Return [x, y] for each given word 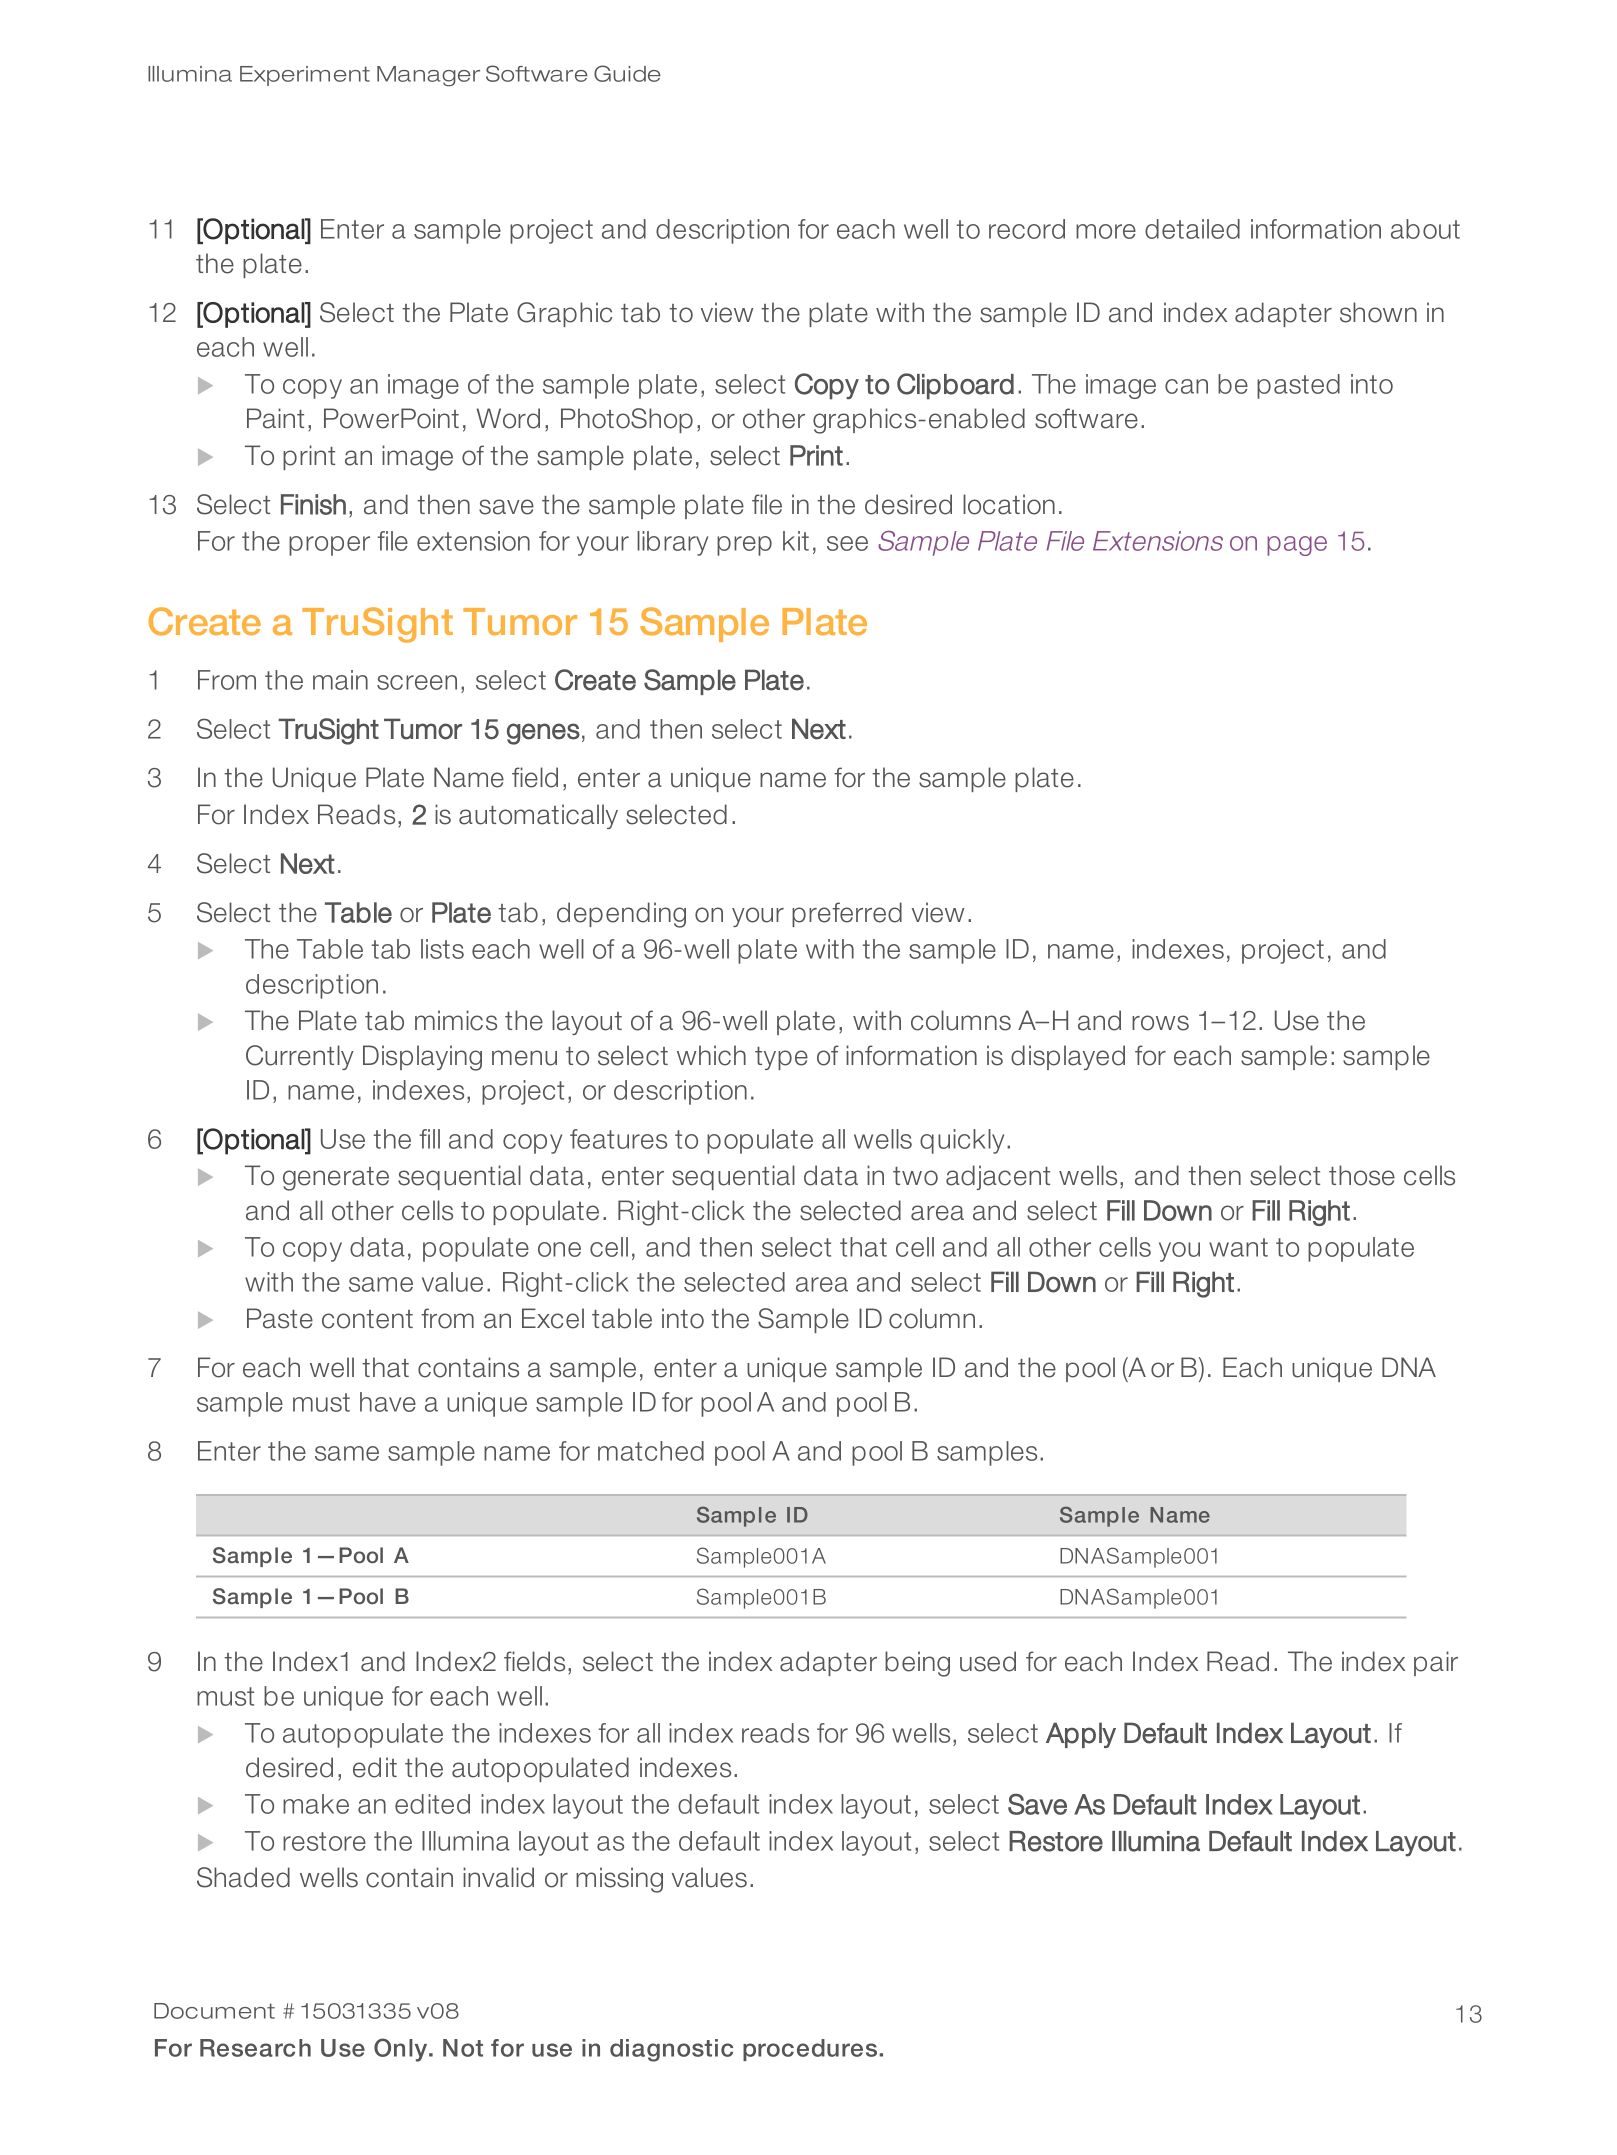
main [340, 680]
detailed [1192, 229]
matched [651, 1451]
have [388, 1402]
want [1238, 1247]
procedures [811, 2050]
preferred [847, 914]
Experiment [305, 76]
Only [402, 2050]
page [1297, 546]
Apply [1081, 1735]
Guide [627, 73]
